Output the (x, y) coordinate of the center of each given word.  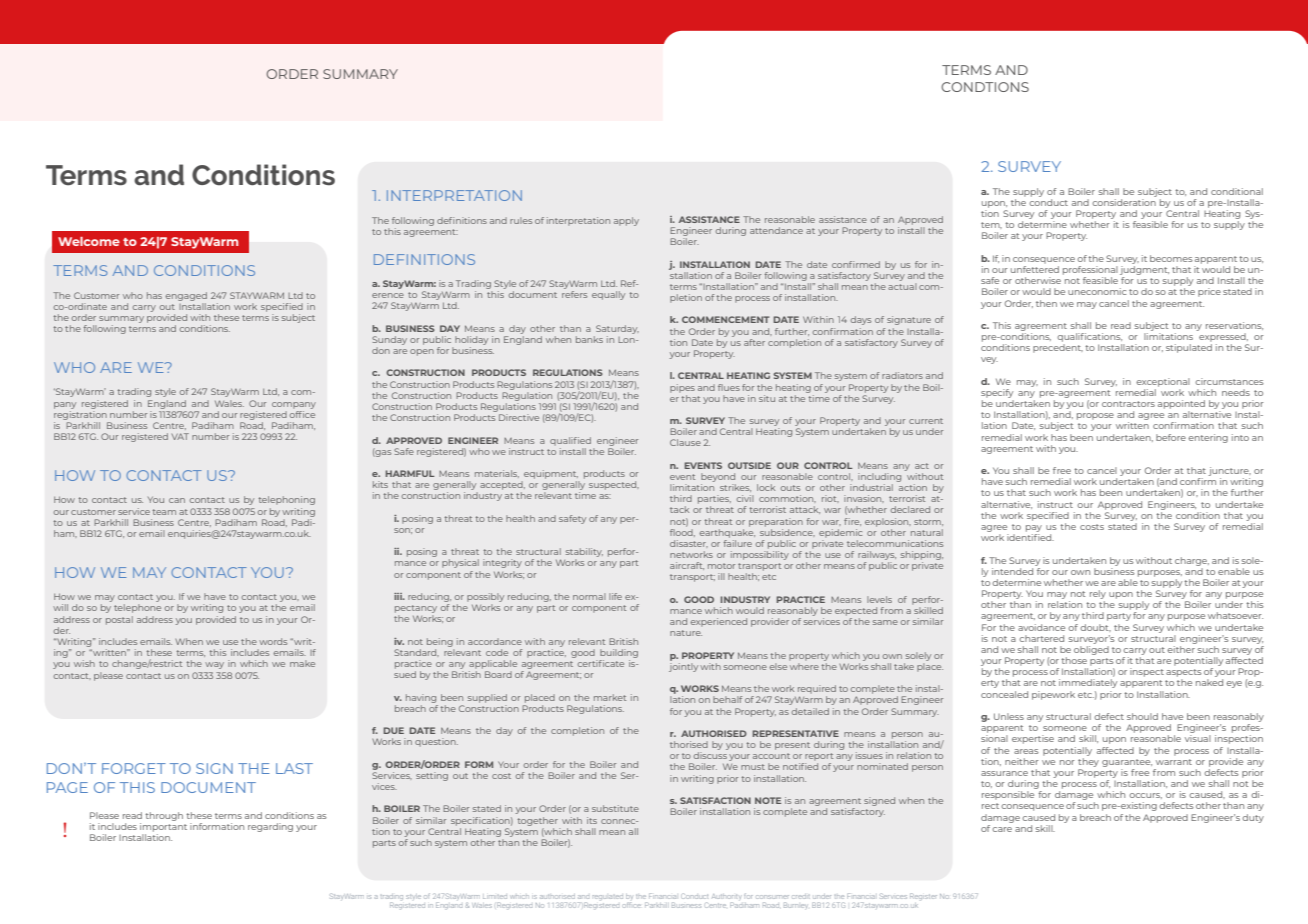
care (1002, 829)
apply (626, 221)
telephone (137, 608)
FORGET (134, 768)
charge (1192, 561)
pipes (682, 388)
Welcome (89, 241)
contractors (1128, 404)
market (610, 697)
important (163, 827)
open (422, 352)
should (1142, 716)
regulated (608, 897)
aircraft (687, 566)
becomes (1171, 258)
